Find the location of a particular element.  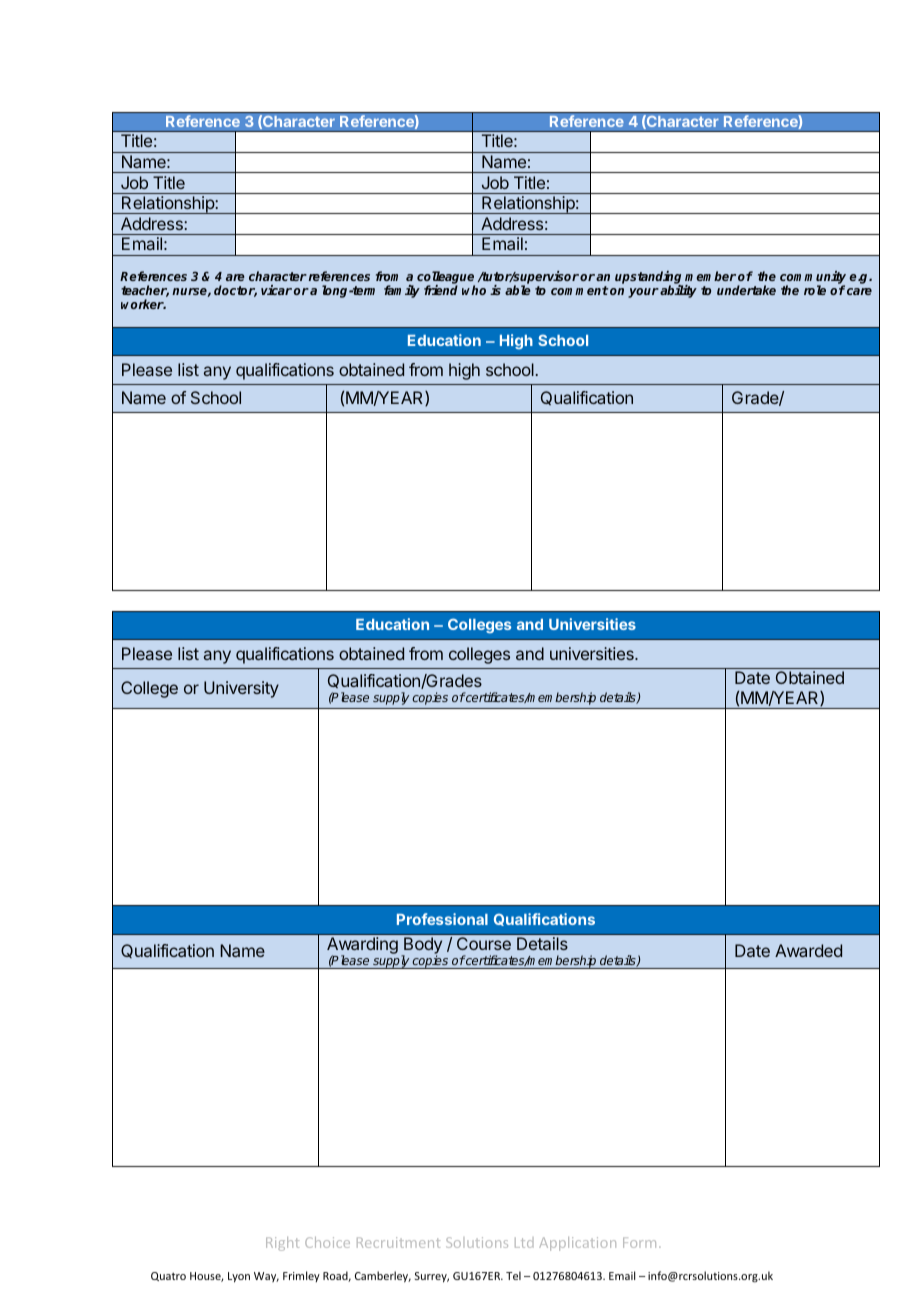

Application is located at coordinates (577, 1244).
